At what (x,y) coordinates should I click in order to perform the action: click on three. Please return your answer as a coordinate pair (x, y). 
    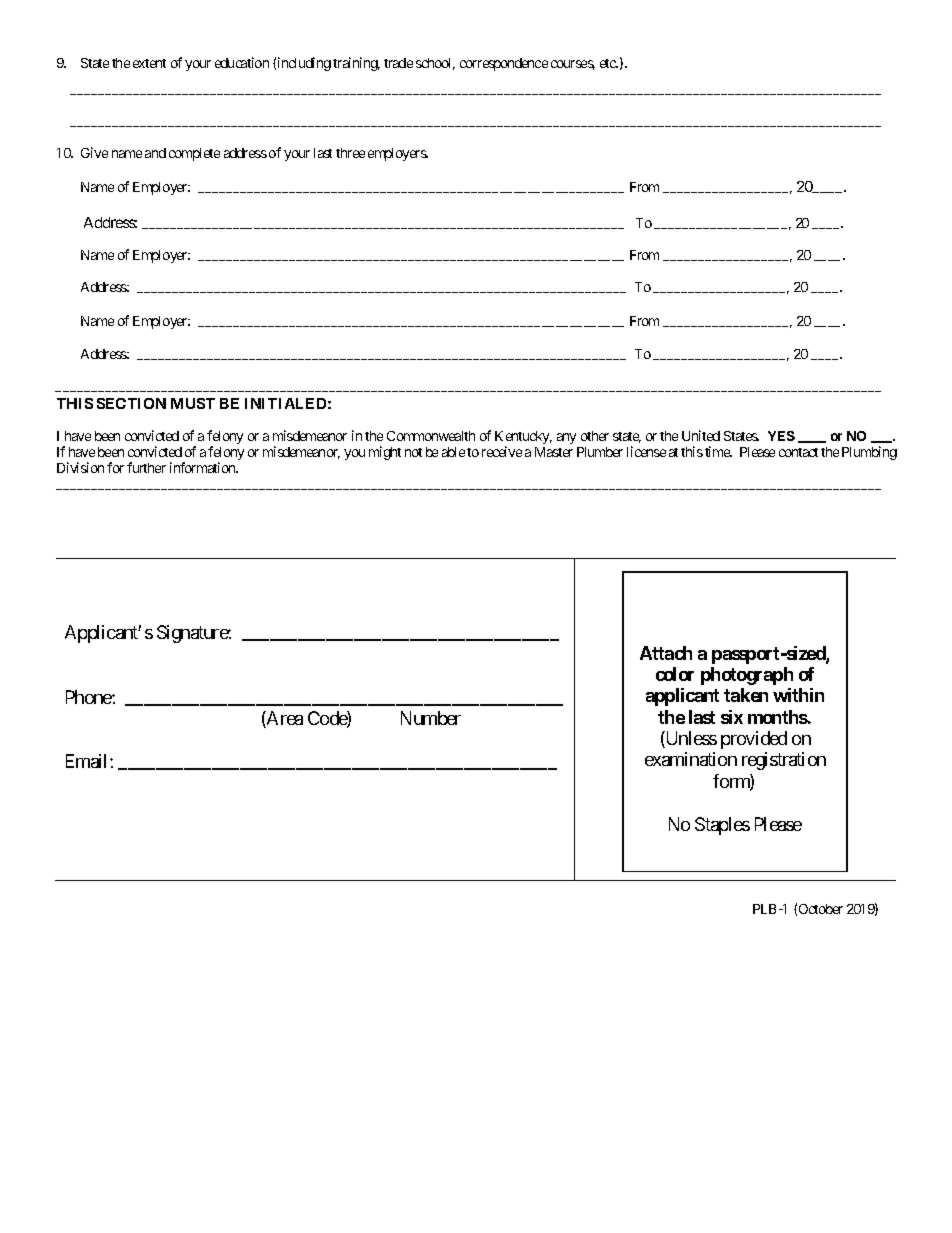
    Looking at the image, I should click on (350, 153).
